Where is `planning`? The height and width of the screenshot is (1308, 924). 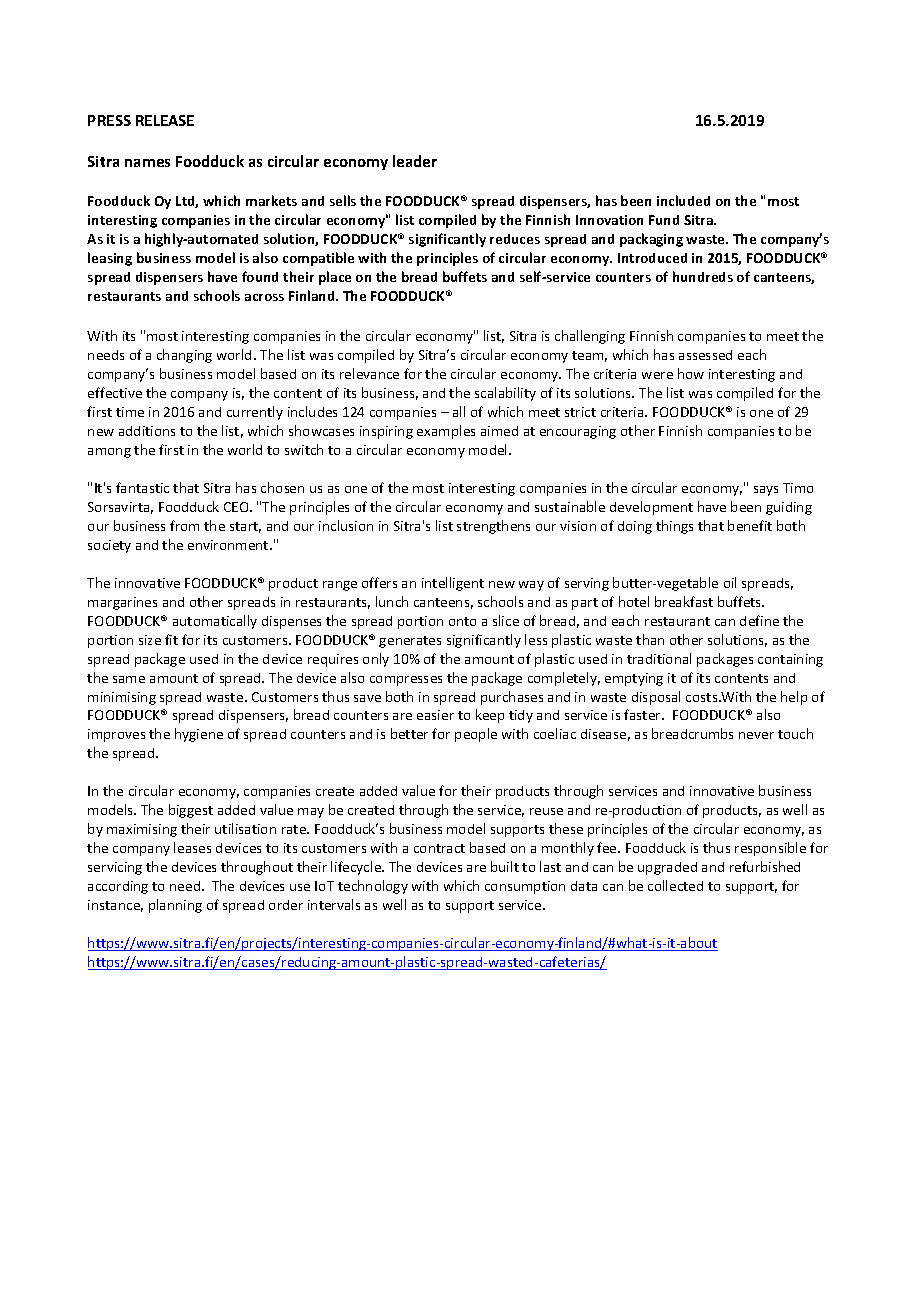 planning is located at coordinates (175, 906).
